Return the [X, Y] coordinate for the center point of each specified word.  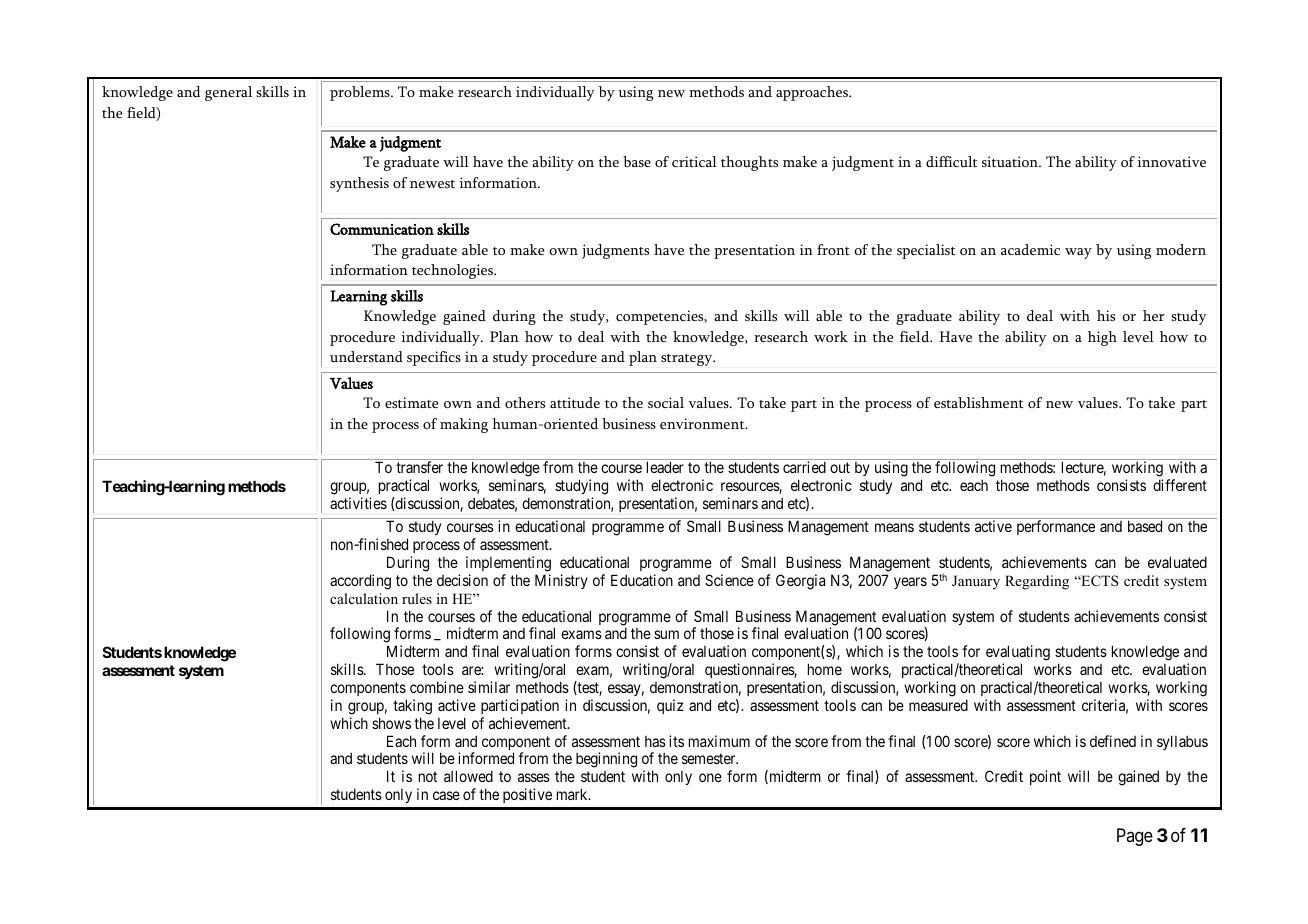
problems [361, 93]
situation [1011, 161]
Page [1135, 837]
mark [573, 794]
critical [694, 161]
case [446, 795]
